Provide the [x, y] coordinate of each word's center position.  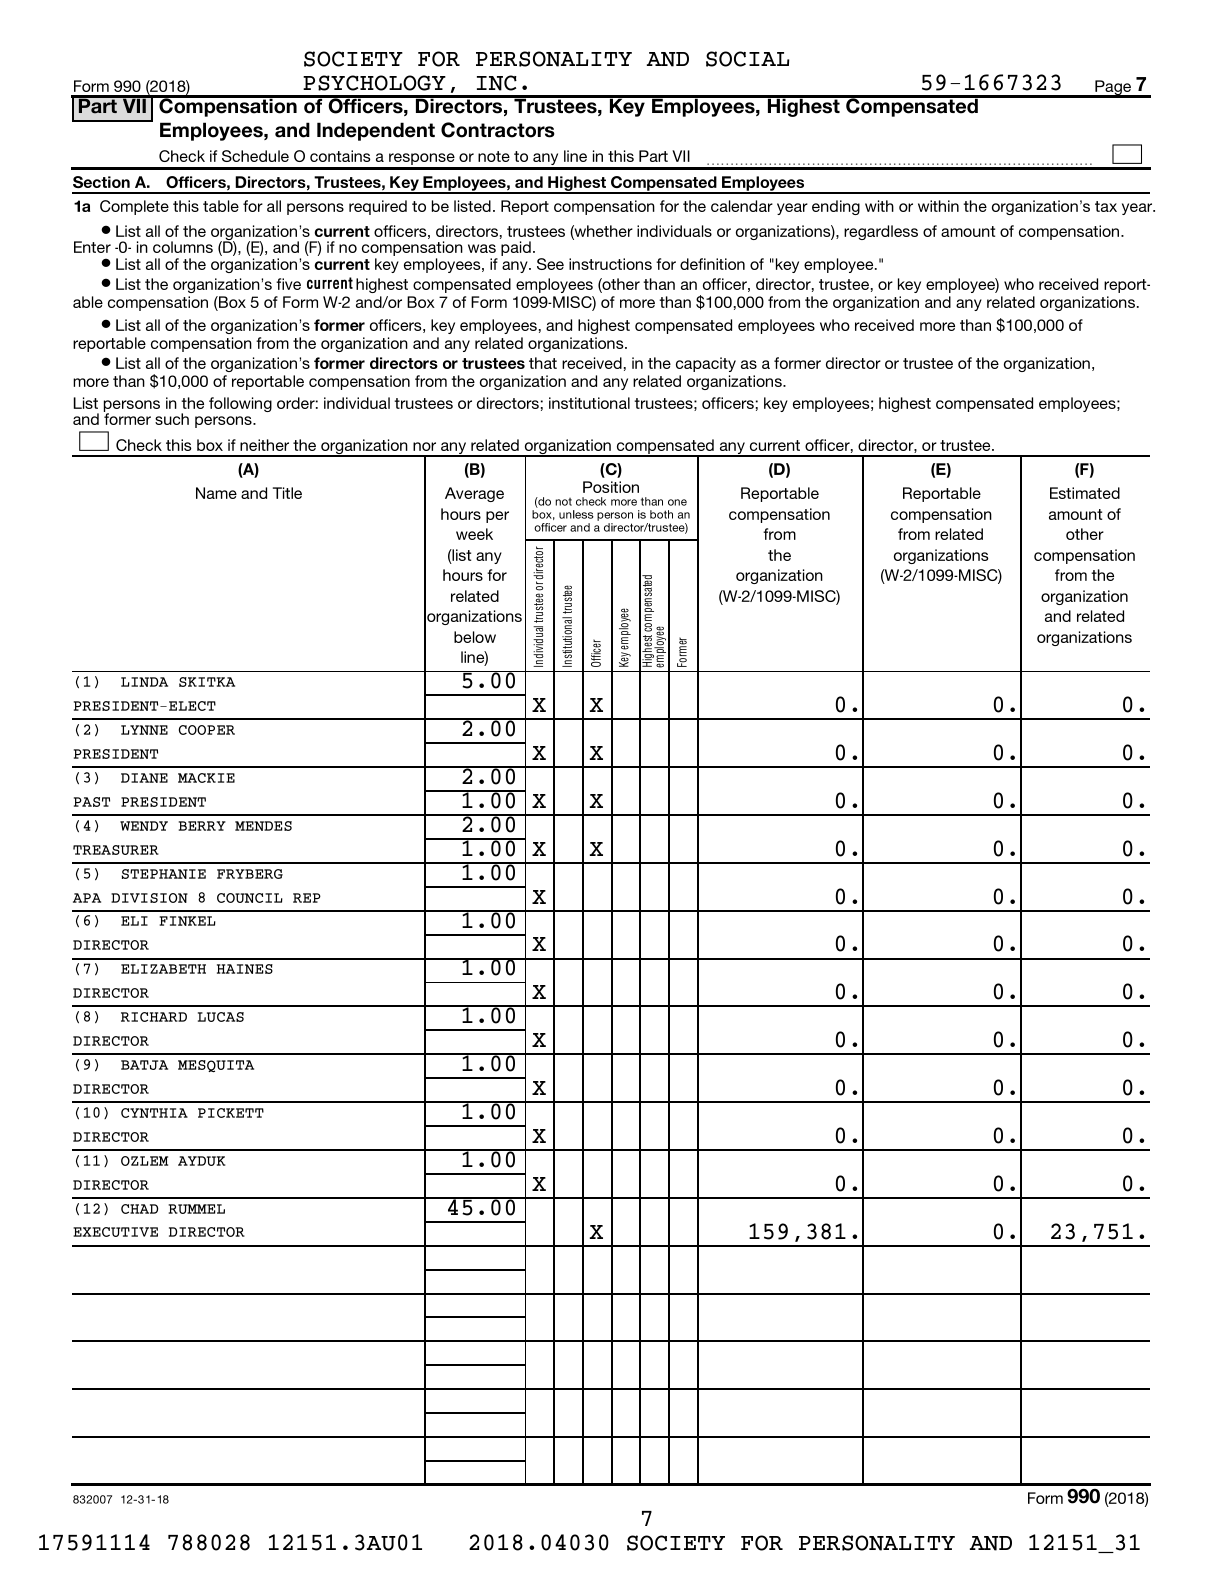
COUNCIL [250, 898]
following [240, 404]
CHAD [139, 1209]
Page [1113, 89]
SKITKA [207, 682]
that [543, 363]
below [475, 637]
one [677, 502]
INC [497, 83]
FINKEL [187, 921]
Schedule [255, 156]
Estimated [1085, 493]
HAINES [245, 969]
